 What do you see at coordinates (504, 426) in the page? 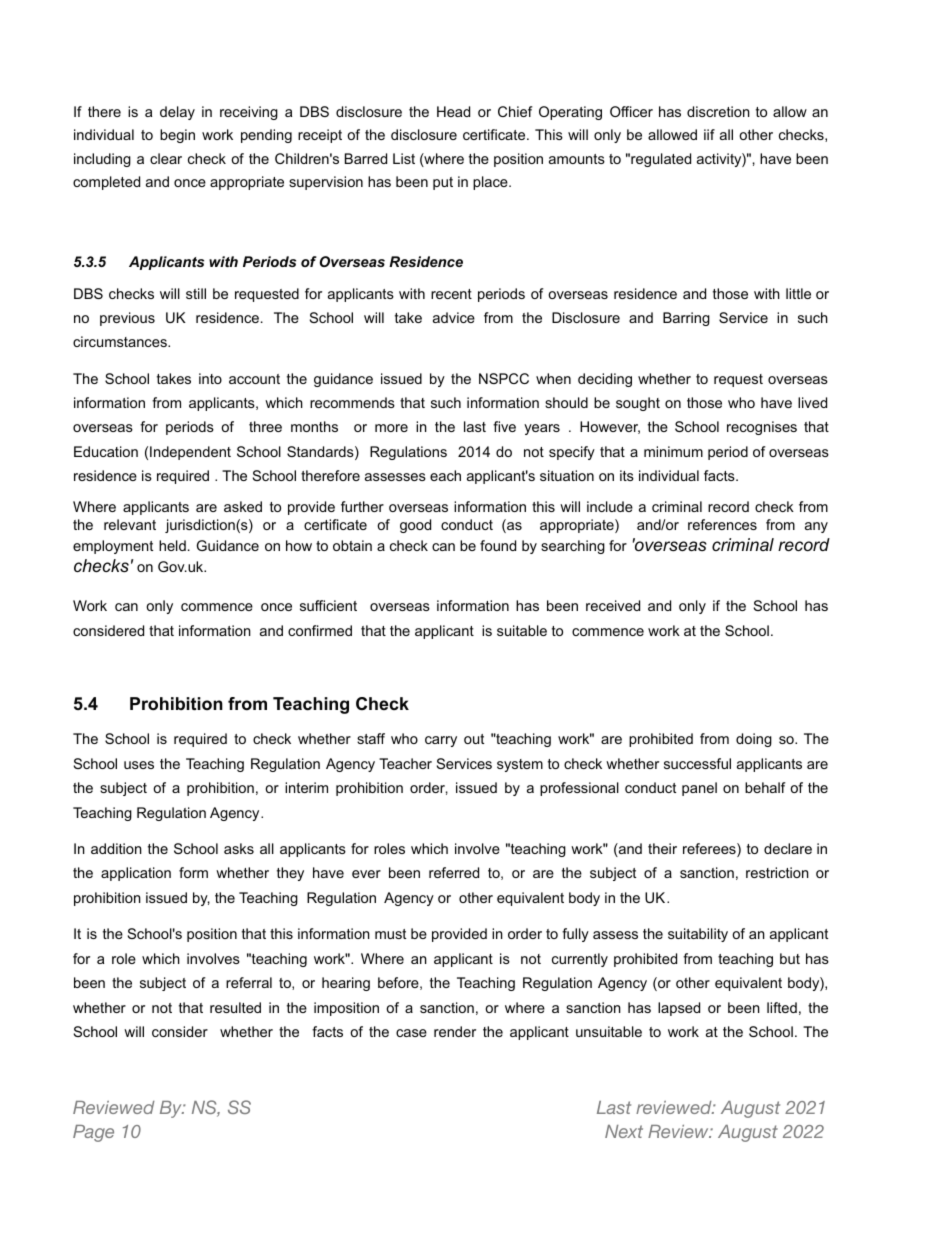
I see `five` at bounding box center [504, 426].
